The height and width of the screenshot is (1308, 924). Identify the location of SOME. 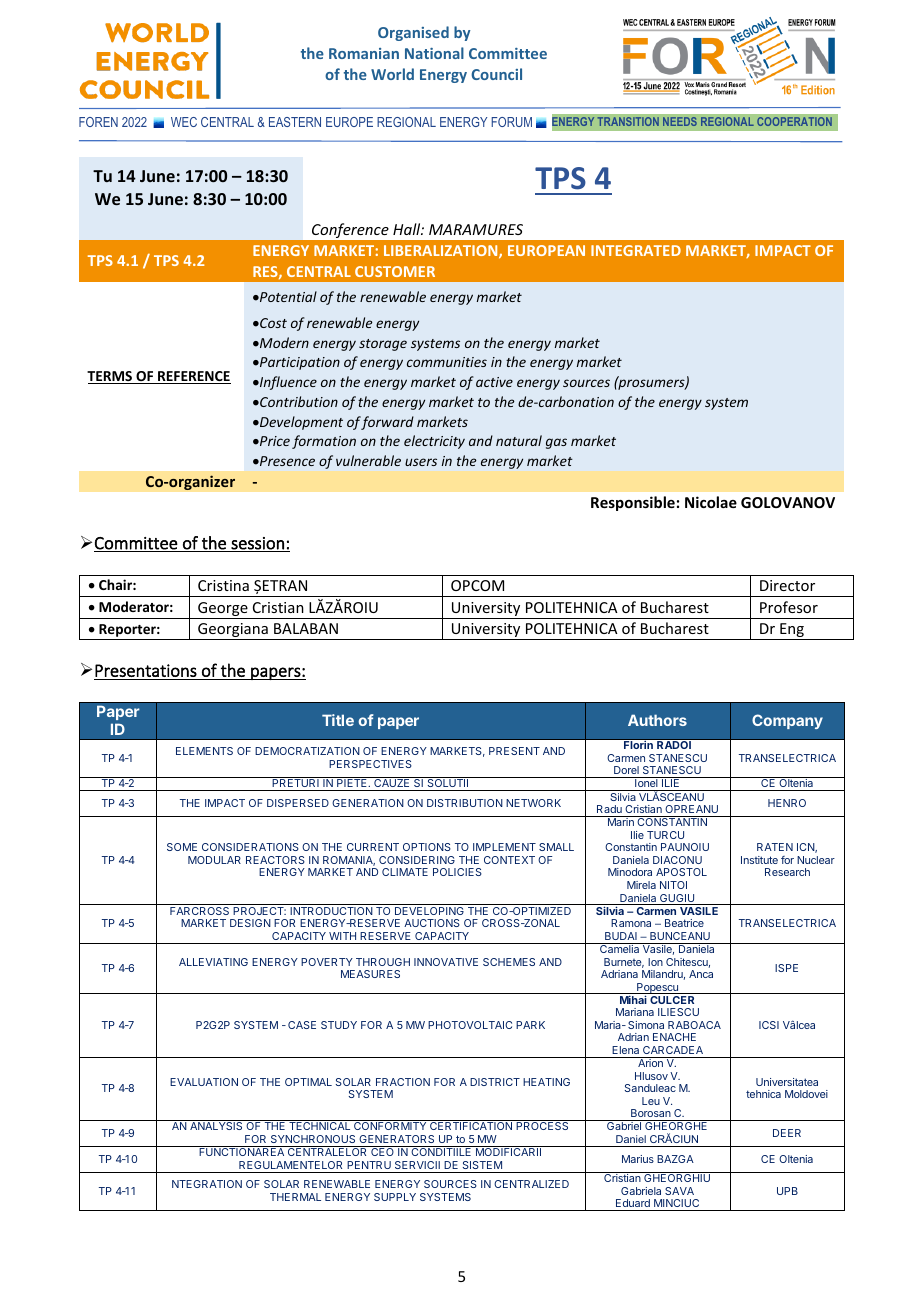
(182, 847).
